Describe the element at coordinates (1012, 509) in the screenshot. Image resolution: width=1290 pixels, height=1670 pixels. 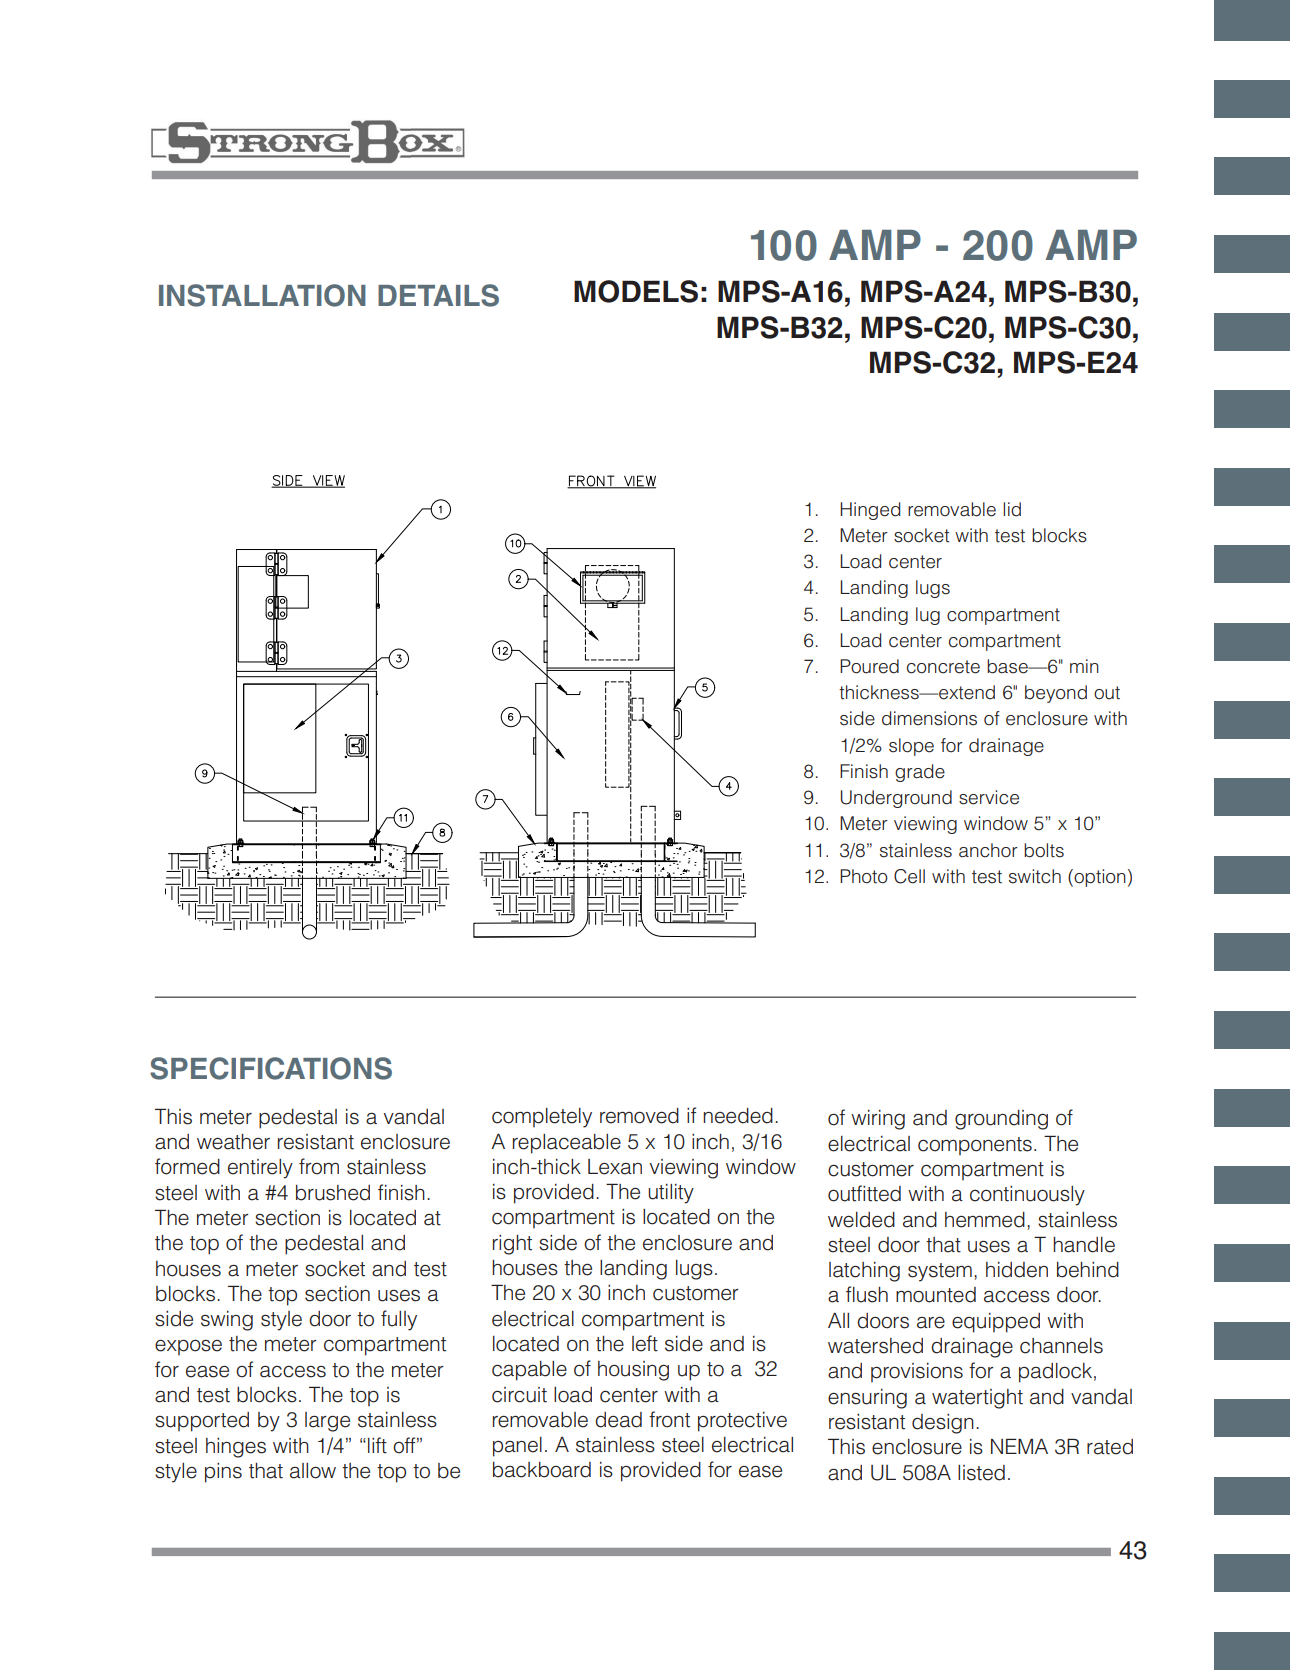
I see `lid` at that location.
